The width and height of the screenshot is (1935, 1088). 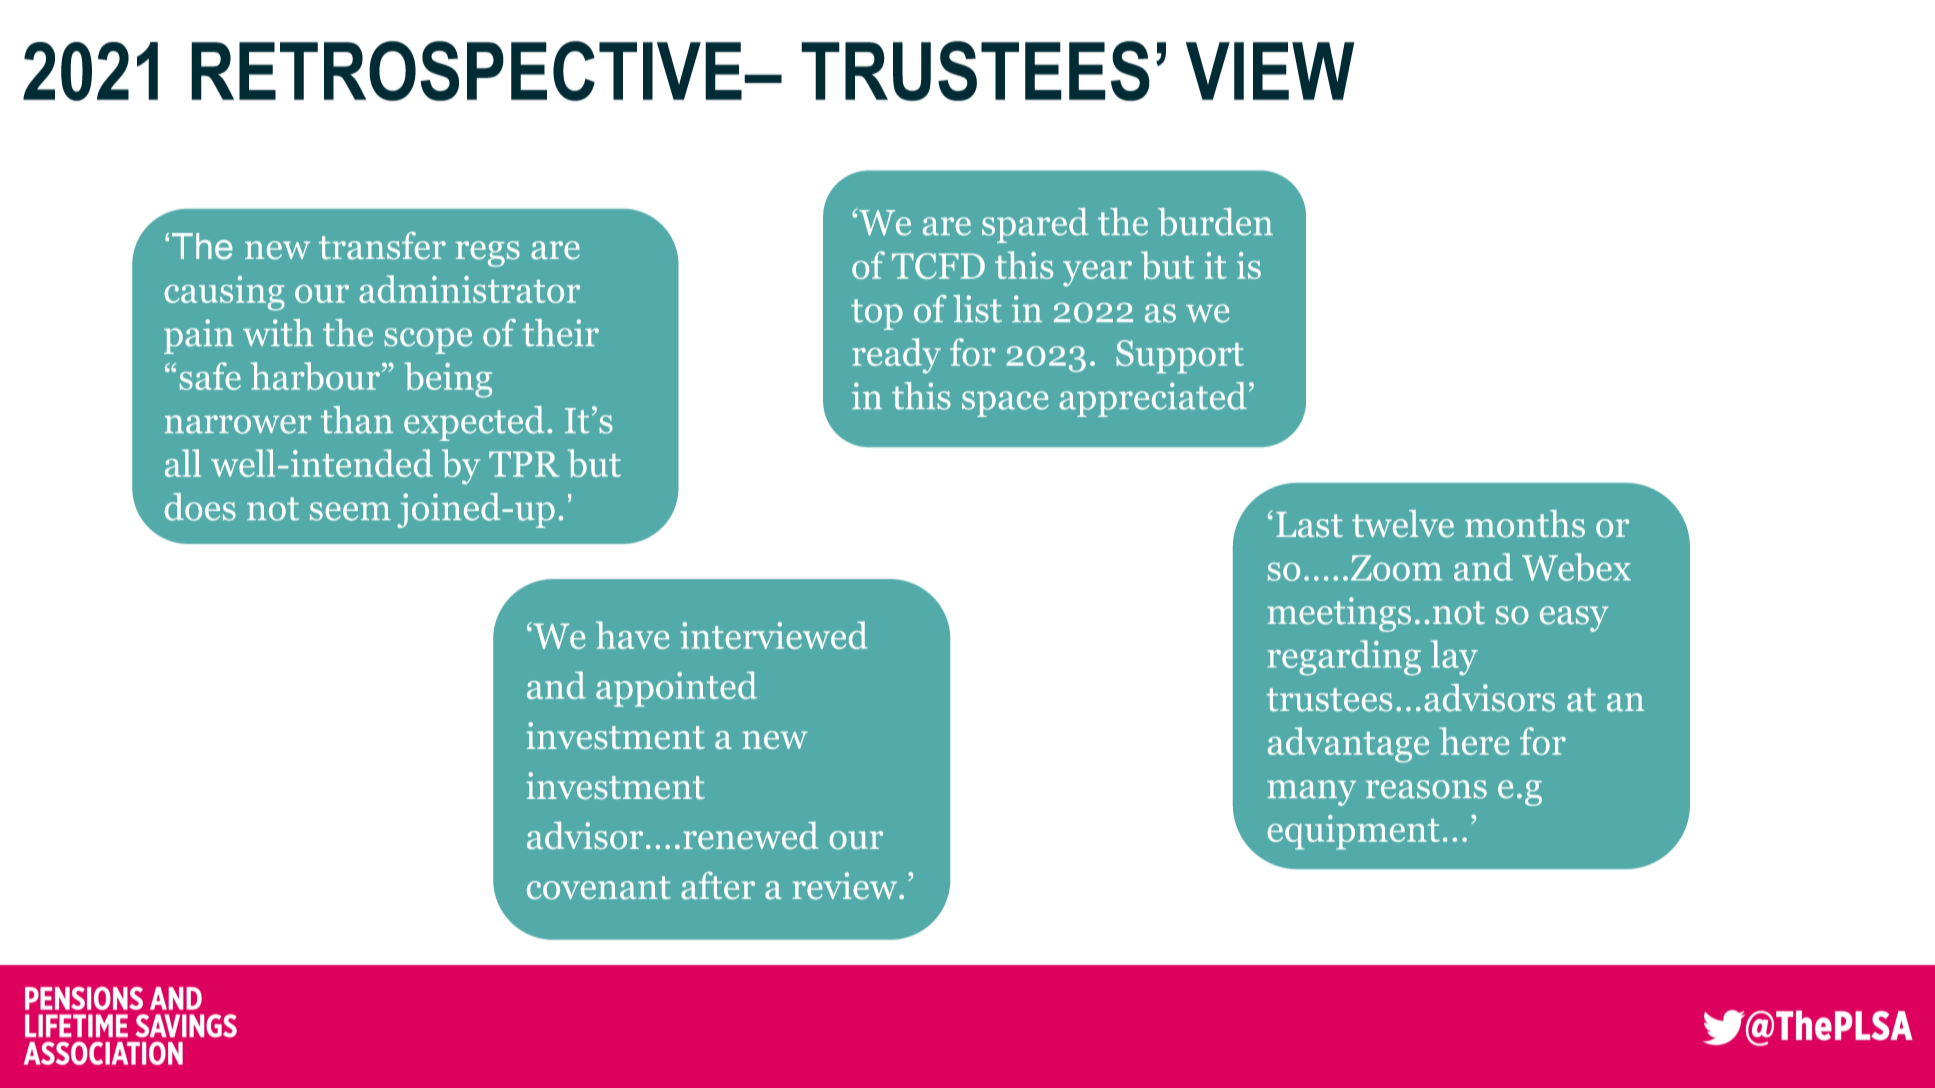 What do you see at coordinates (1215, 222) in the screenshot?
I see `burden` at bounding box center [1215, 222].
